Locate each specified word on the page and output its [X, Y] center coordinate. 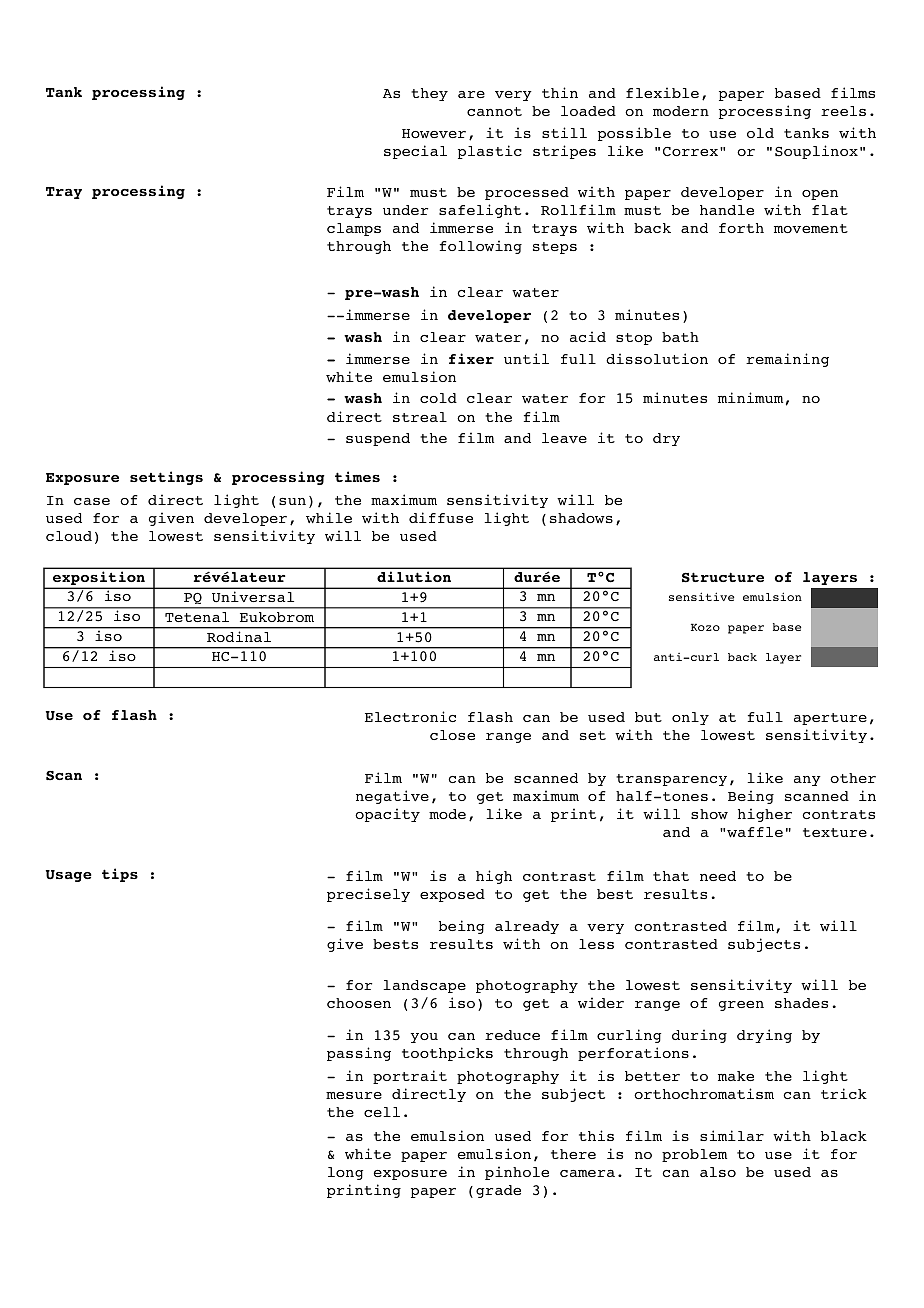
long [345, 1173]
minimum [750, 397]
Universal [253, 597]
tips [120, 875]
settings [166, 478]
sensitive [702, 596]
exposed [452, 895]
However [434, 133]
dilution [414, 576]
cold [438, 398]
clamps [354, 229]
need [718, 876]
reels [843, 111]
